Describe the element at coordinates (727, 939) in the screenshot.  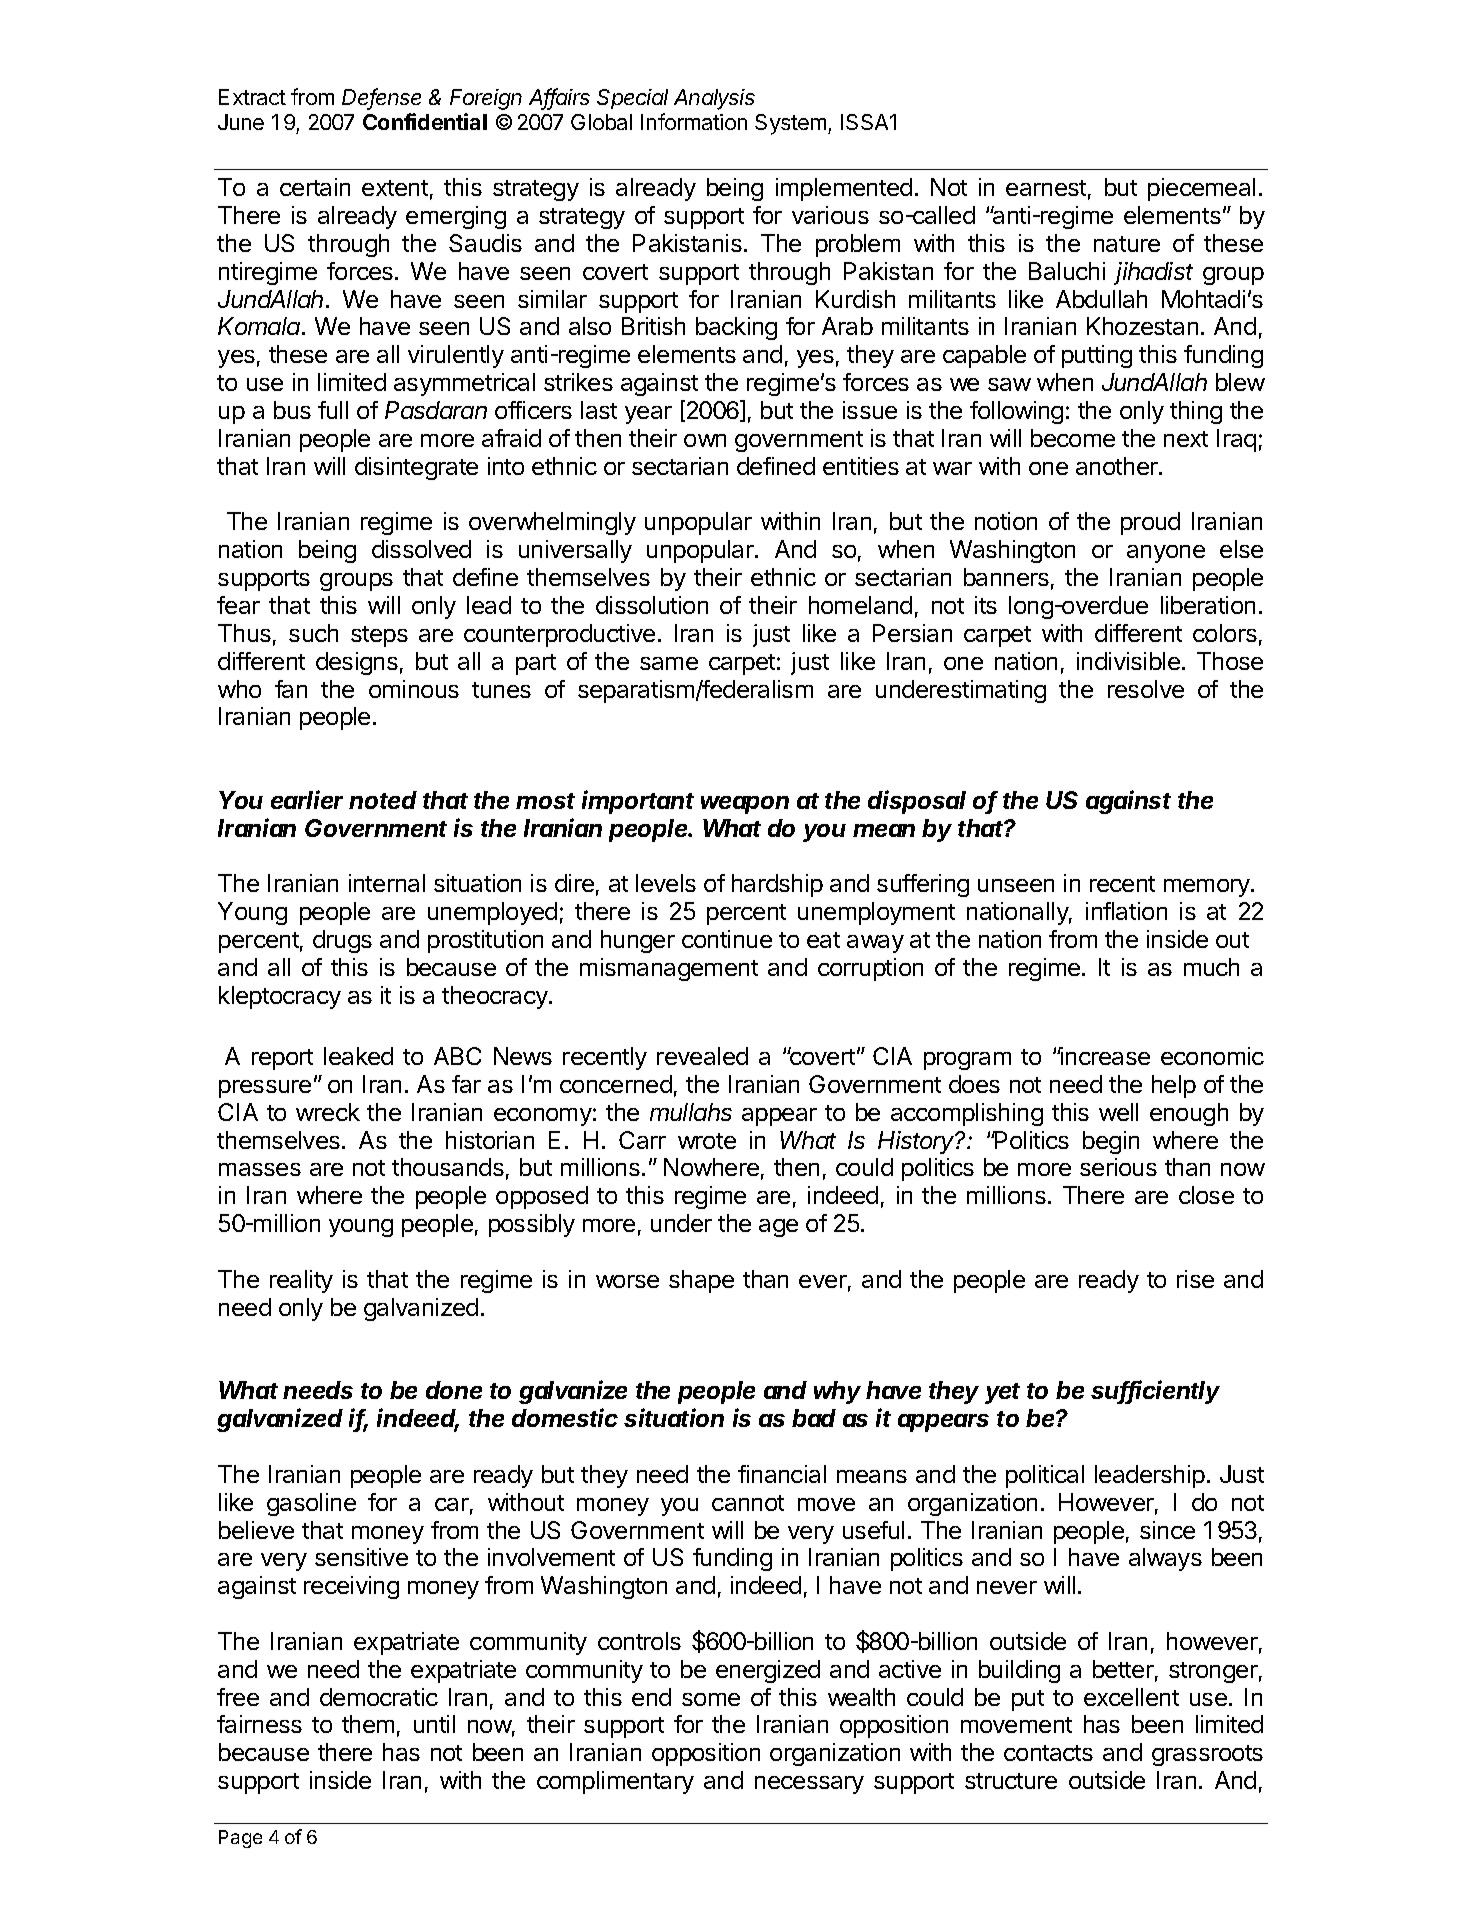
I see `continue` at that location.
